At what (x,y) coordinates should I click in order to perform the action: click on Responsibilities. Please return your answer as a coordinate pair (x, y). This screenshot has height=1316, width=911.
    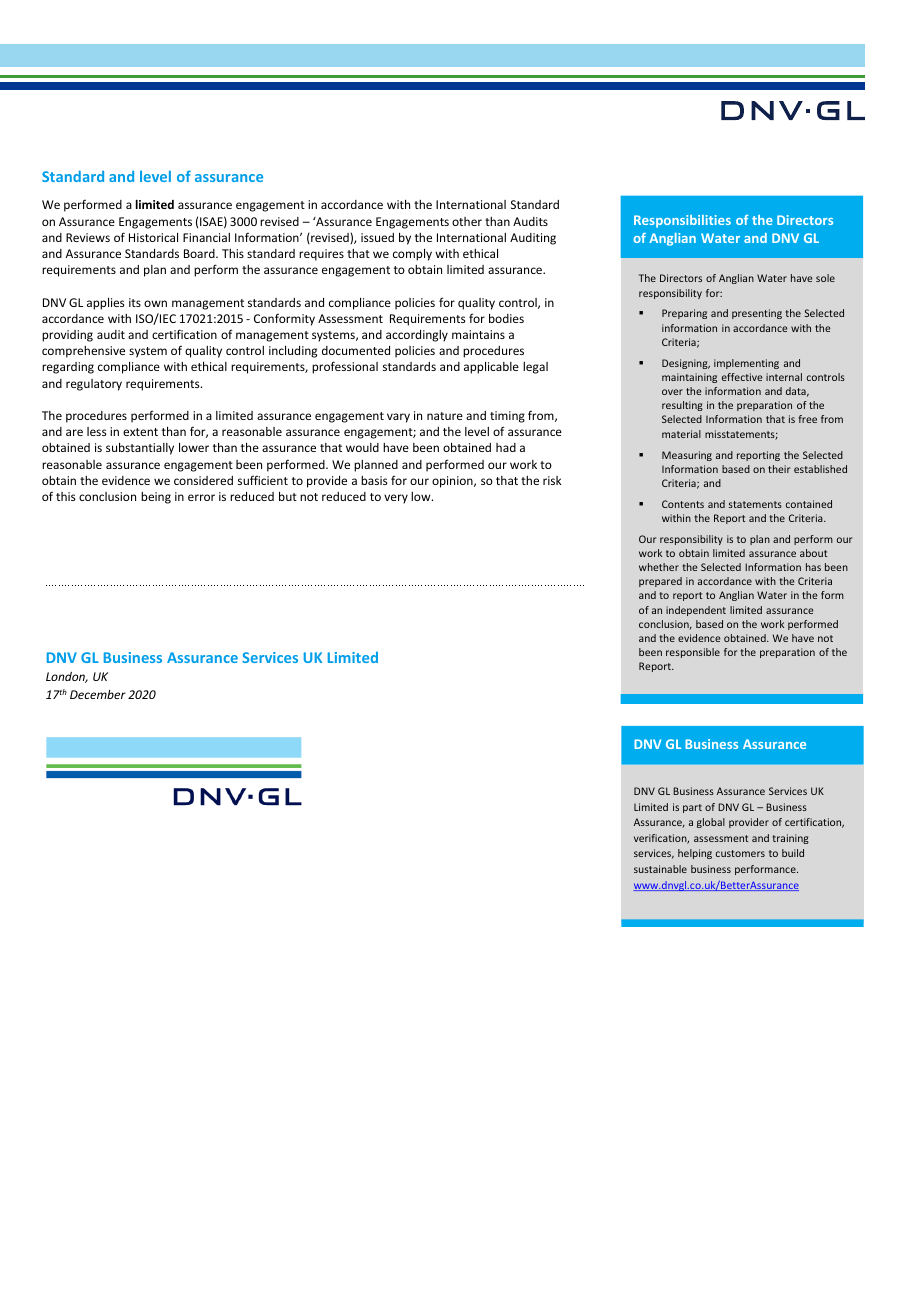
    Looking at the image, I should click on (682, 221).
